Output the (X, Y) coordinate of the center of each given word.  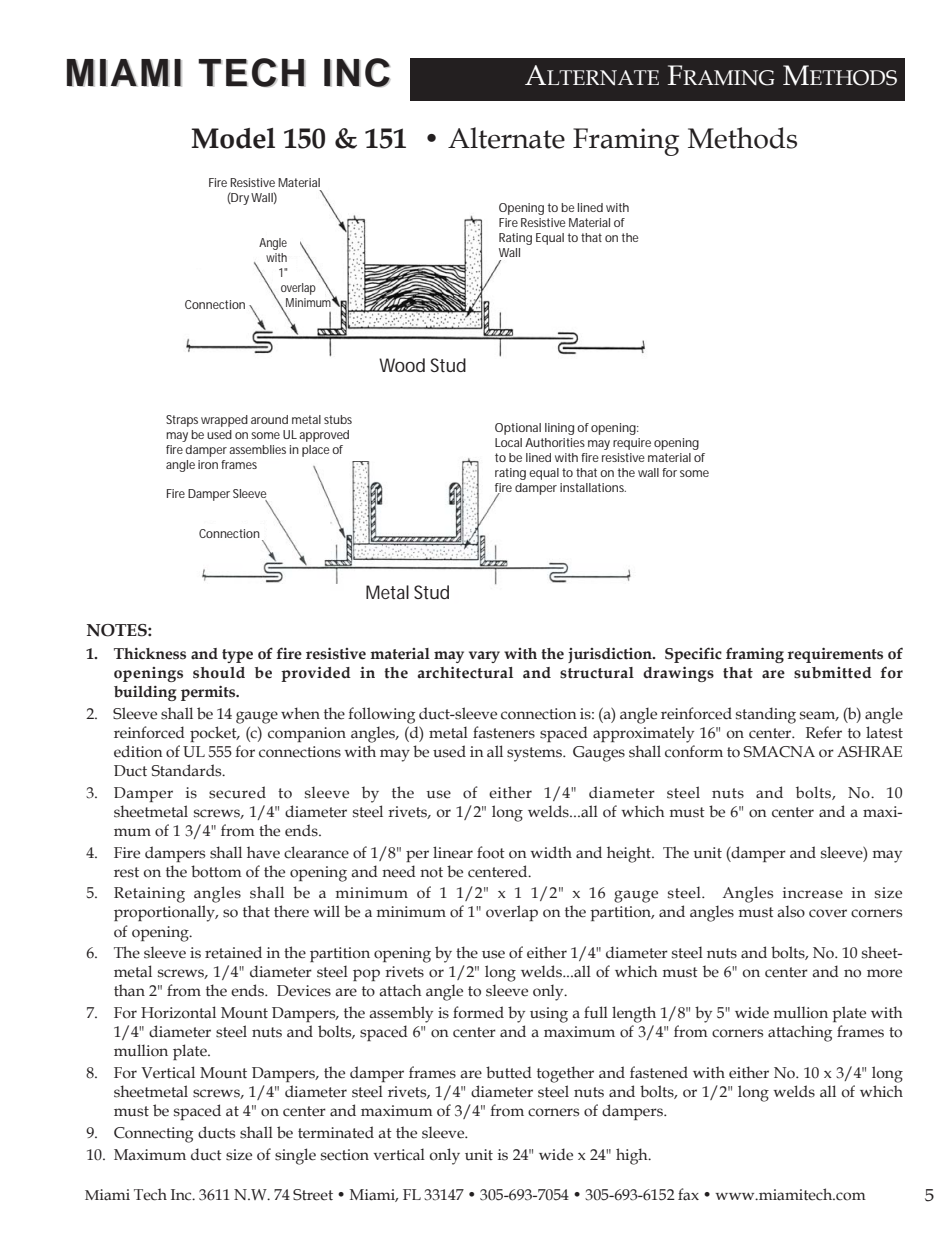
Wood (402, 365)
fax (688, 1194)
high (633, 1156)
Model (233, 138)
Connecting (153, 1135)
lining (559, 429)
